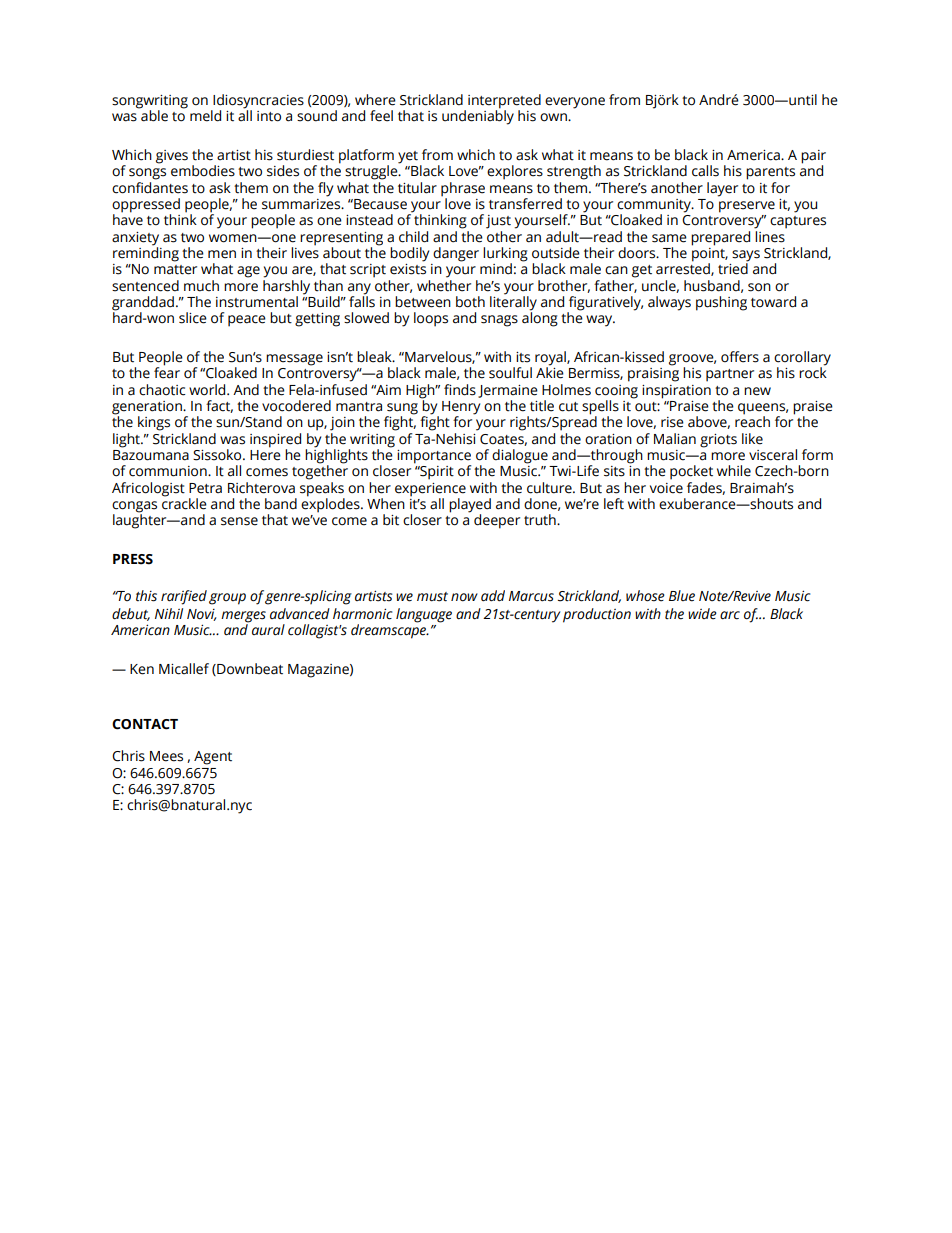  What do you see at coordinates (213, 758) in the document?
I see `Agent` at bounding box center [213, 758].
